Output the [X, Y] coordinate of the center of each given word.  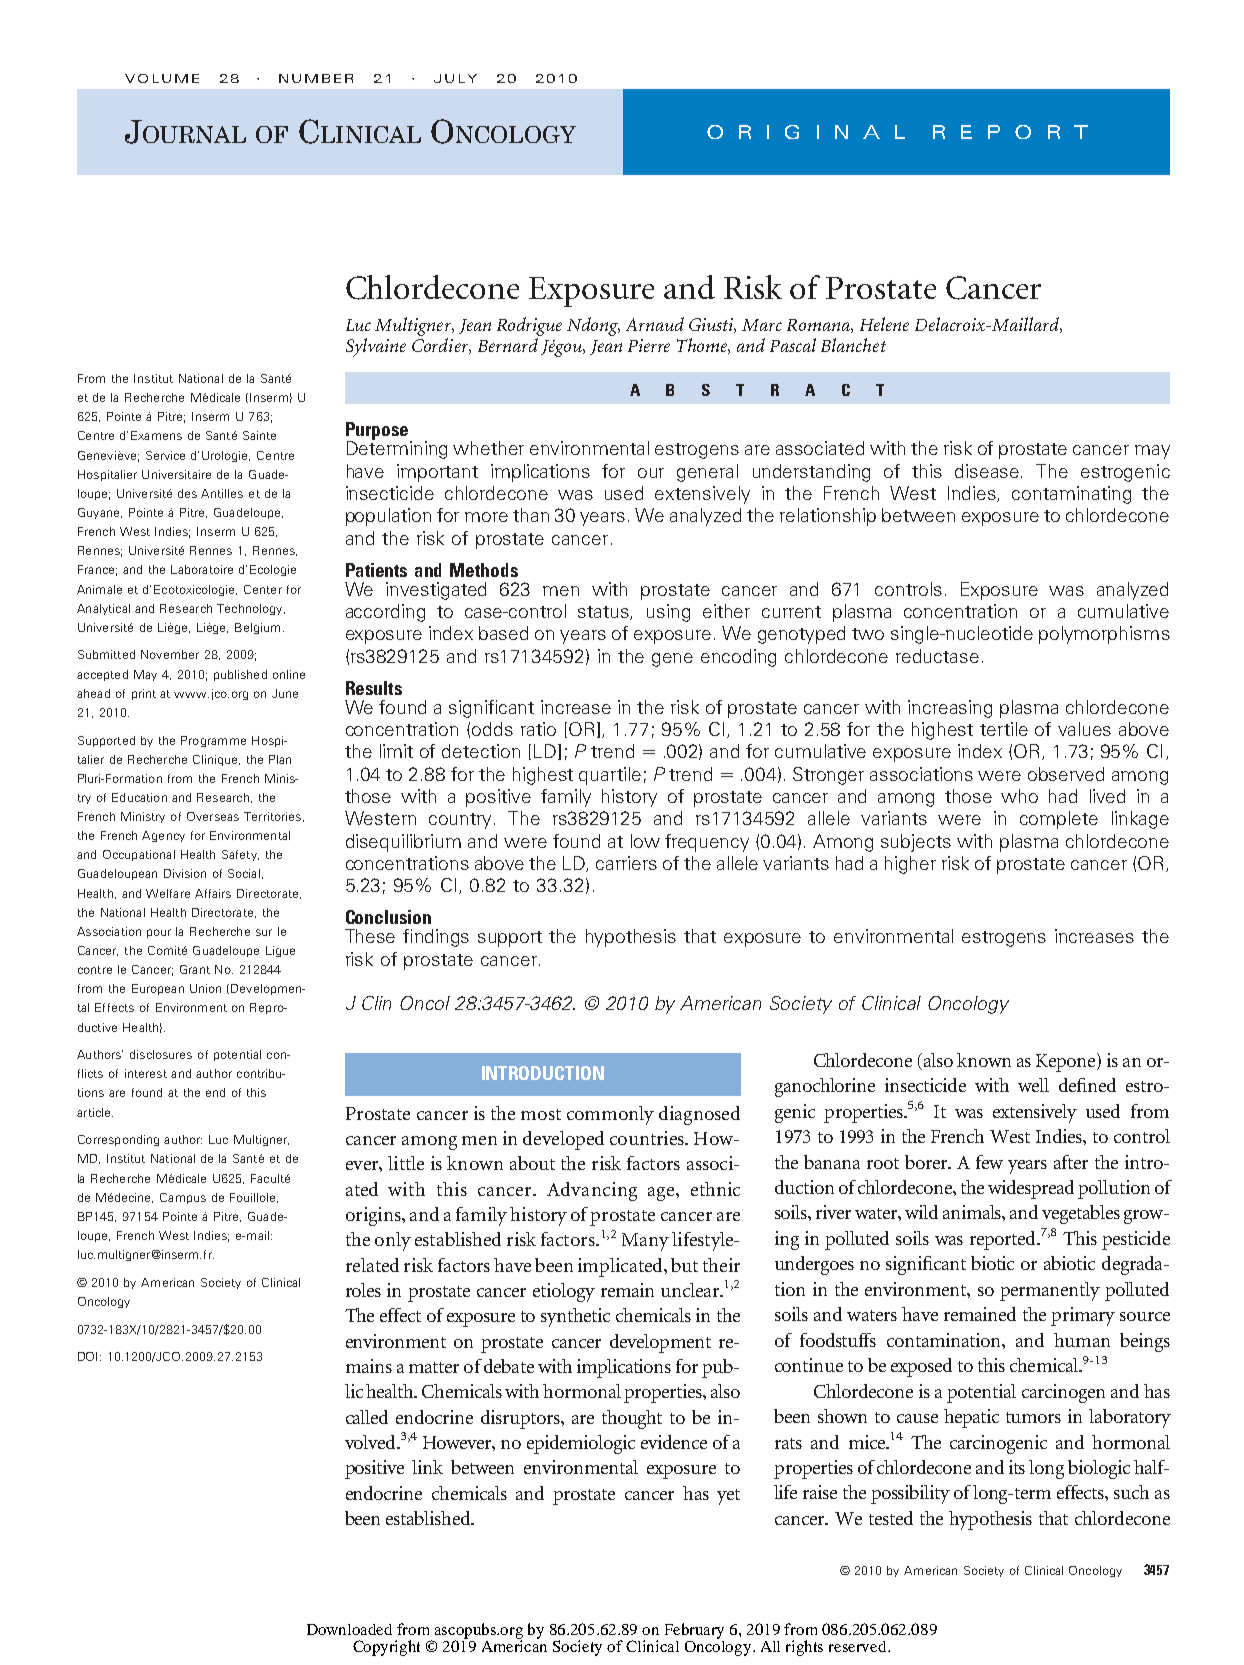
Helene [884, 324]
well [1033, 1085]
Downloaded [349, 1629]
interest [146, 1073]
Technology [251, 609]
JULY [455, 78]
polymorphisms [1104, 635]
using [668, 613]
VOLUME [162, 78]
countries [648, 1138]
